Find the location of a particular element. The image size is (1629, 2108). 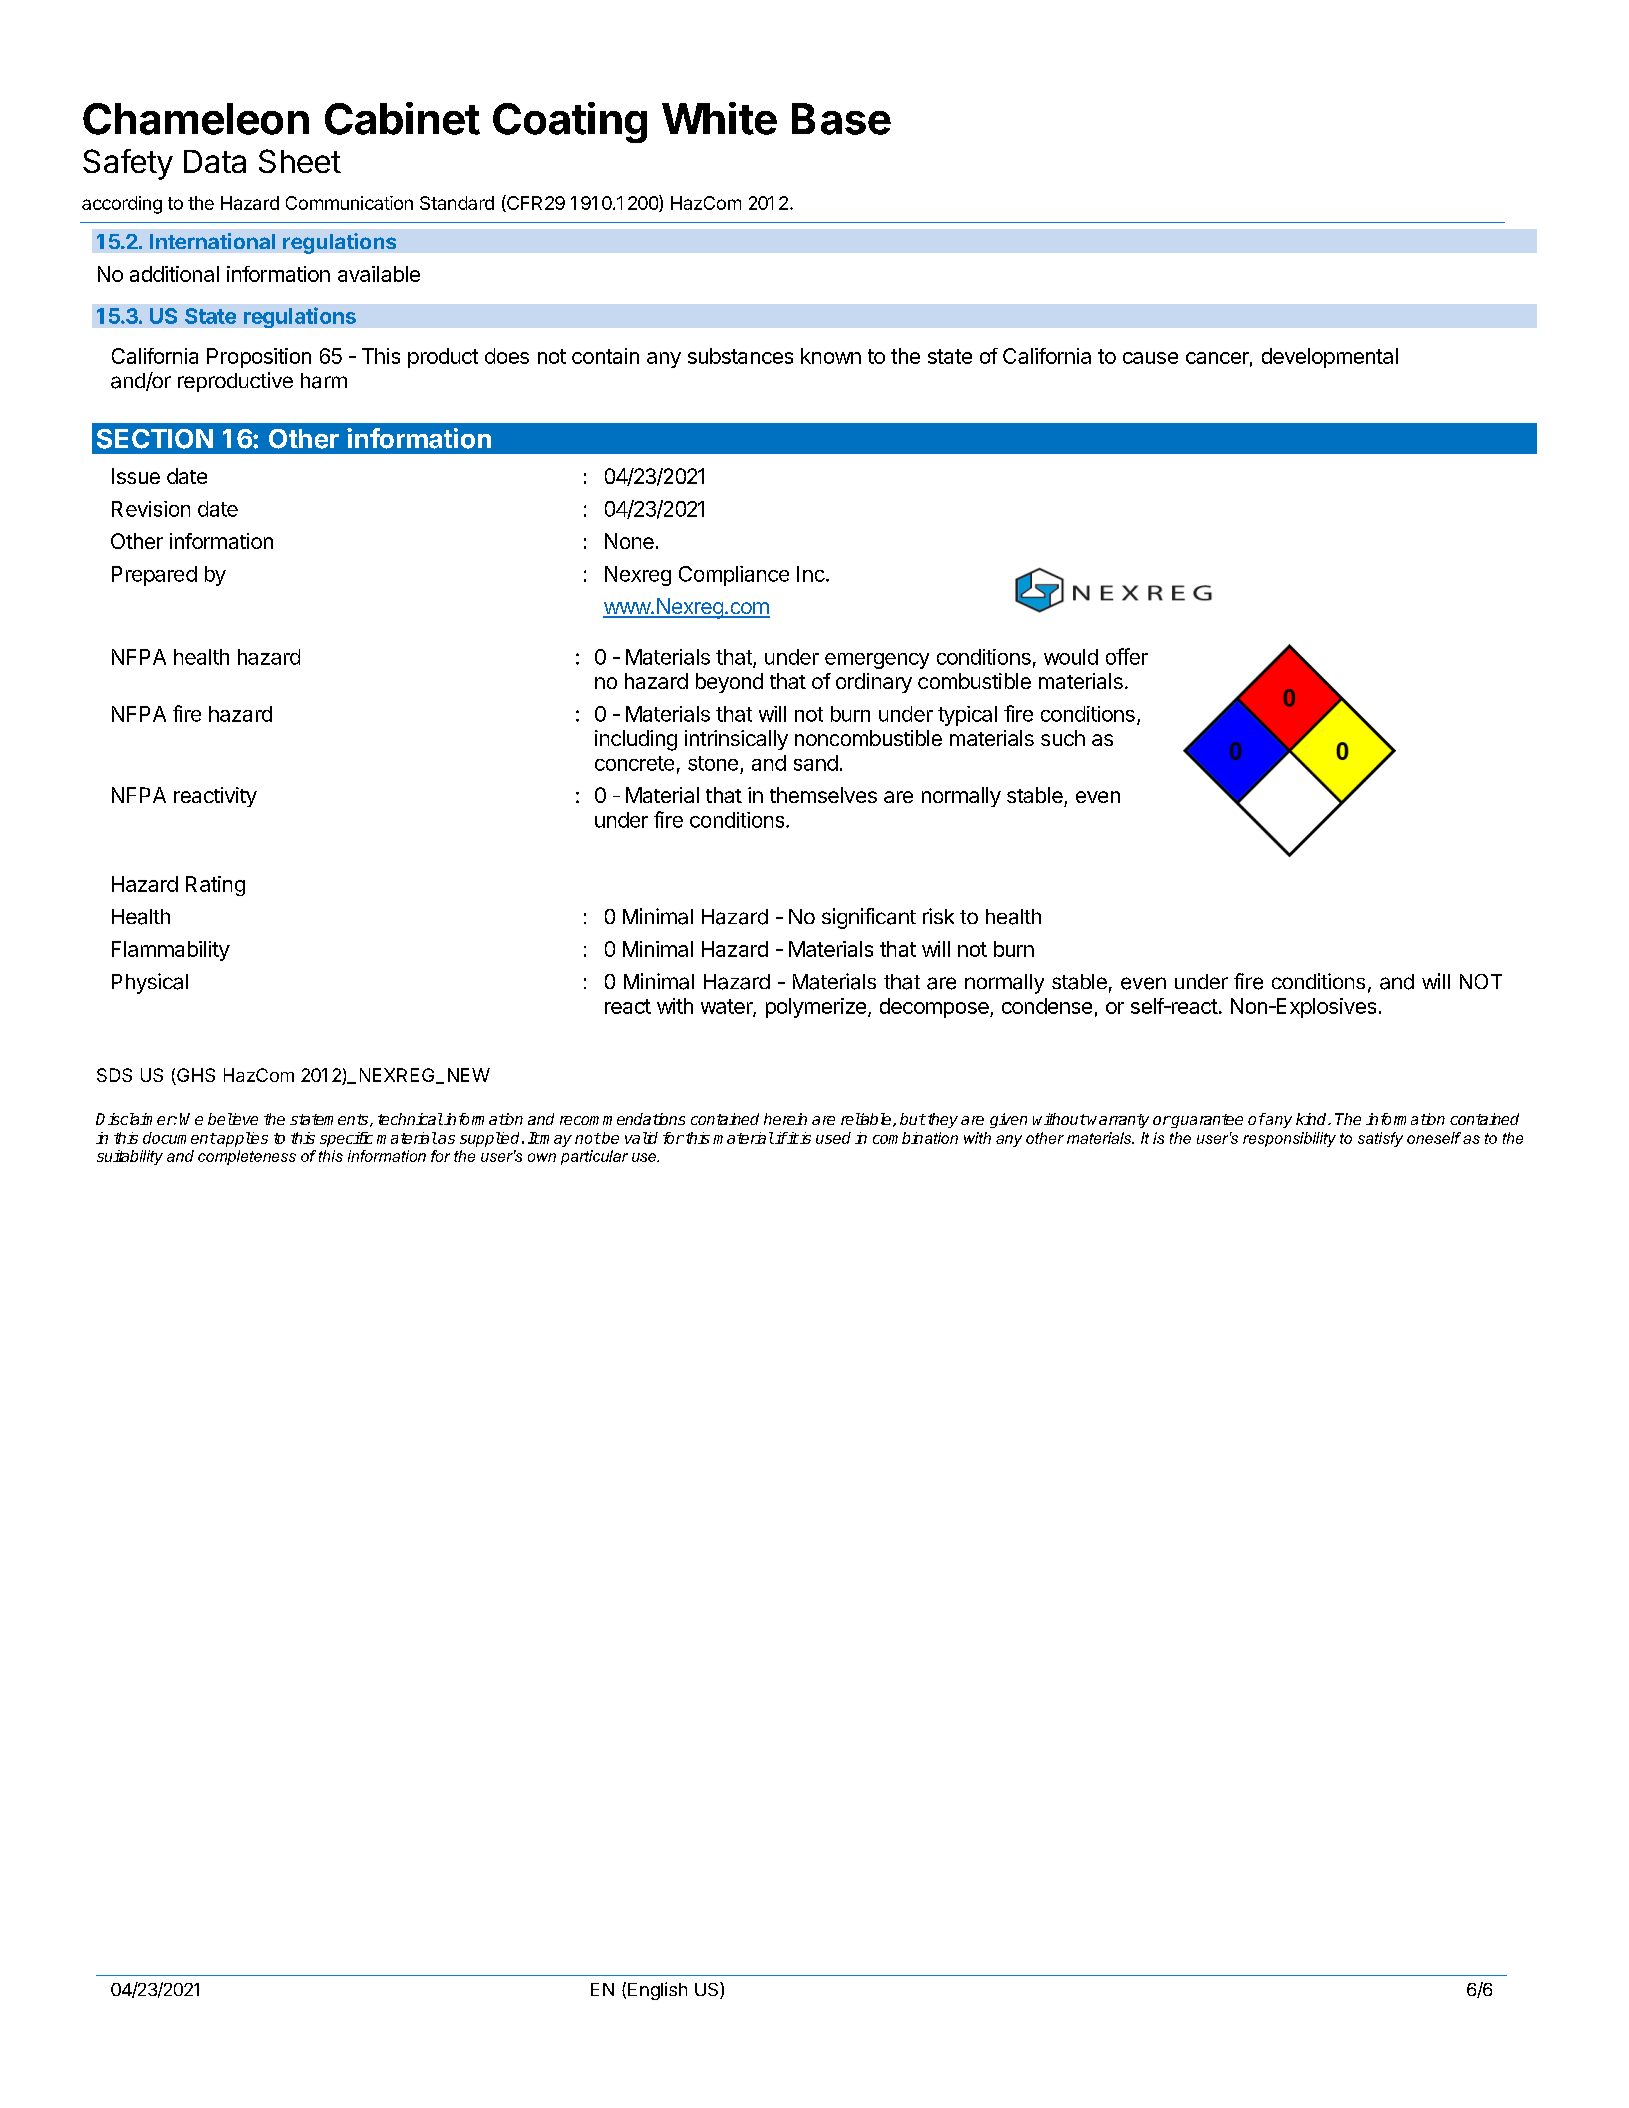

satisfy is located at coordinates (1380, 1139).
